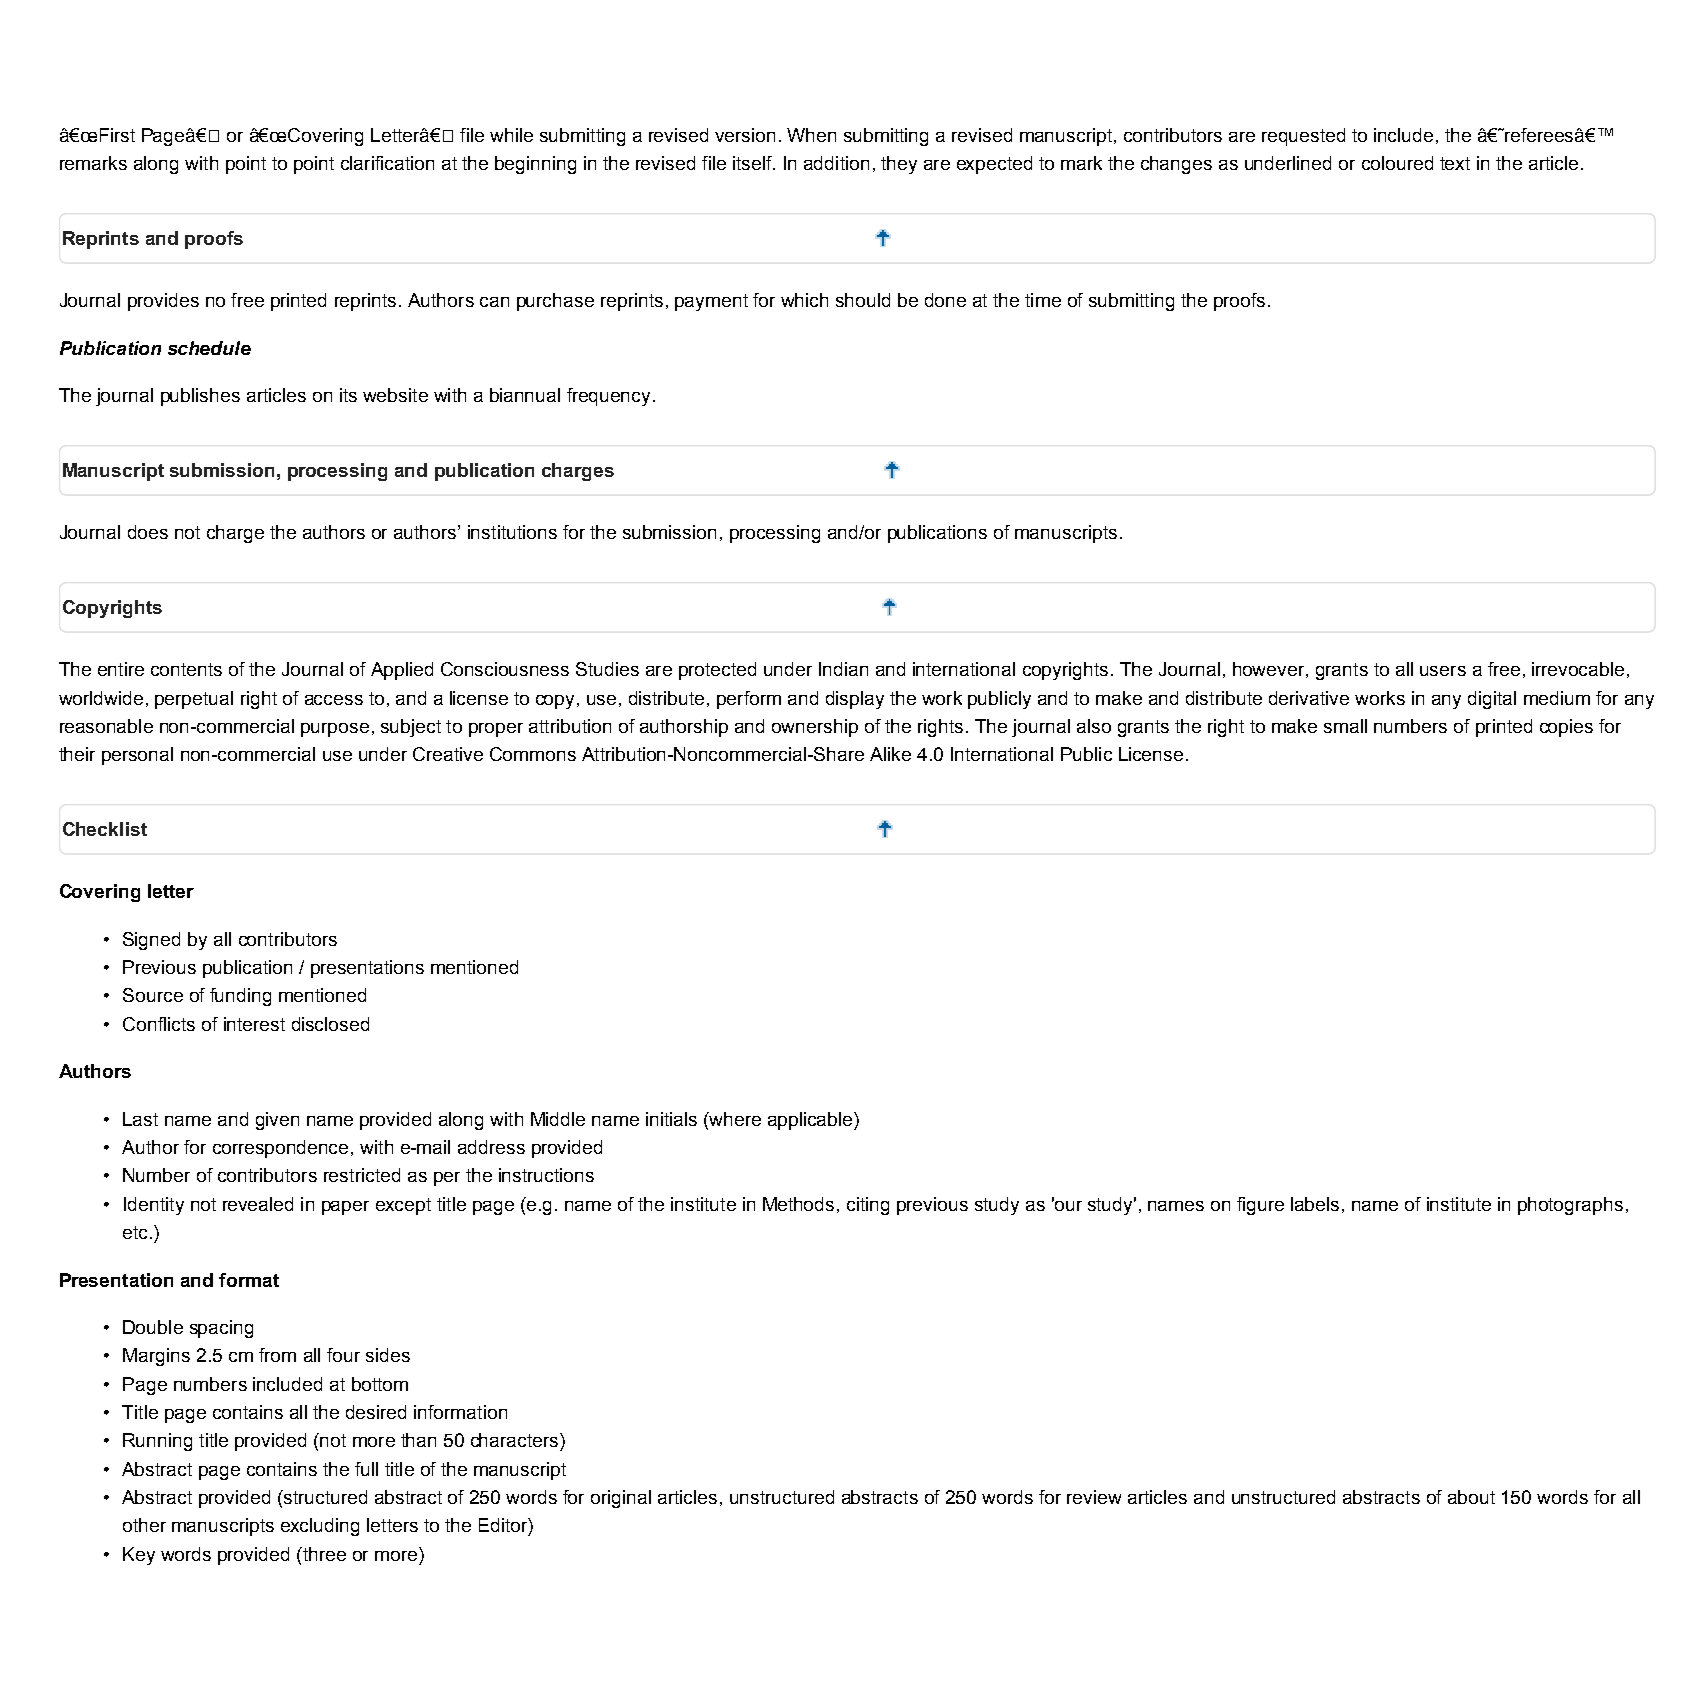  I want to click on Checklist, so click(105, 829).
